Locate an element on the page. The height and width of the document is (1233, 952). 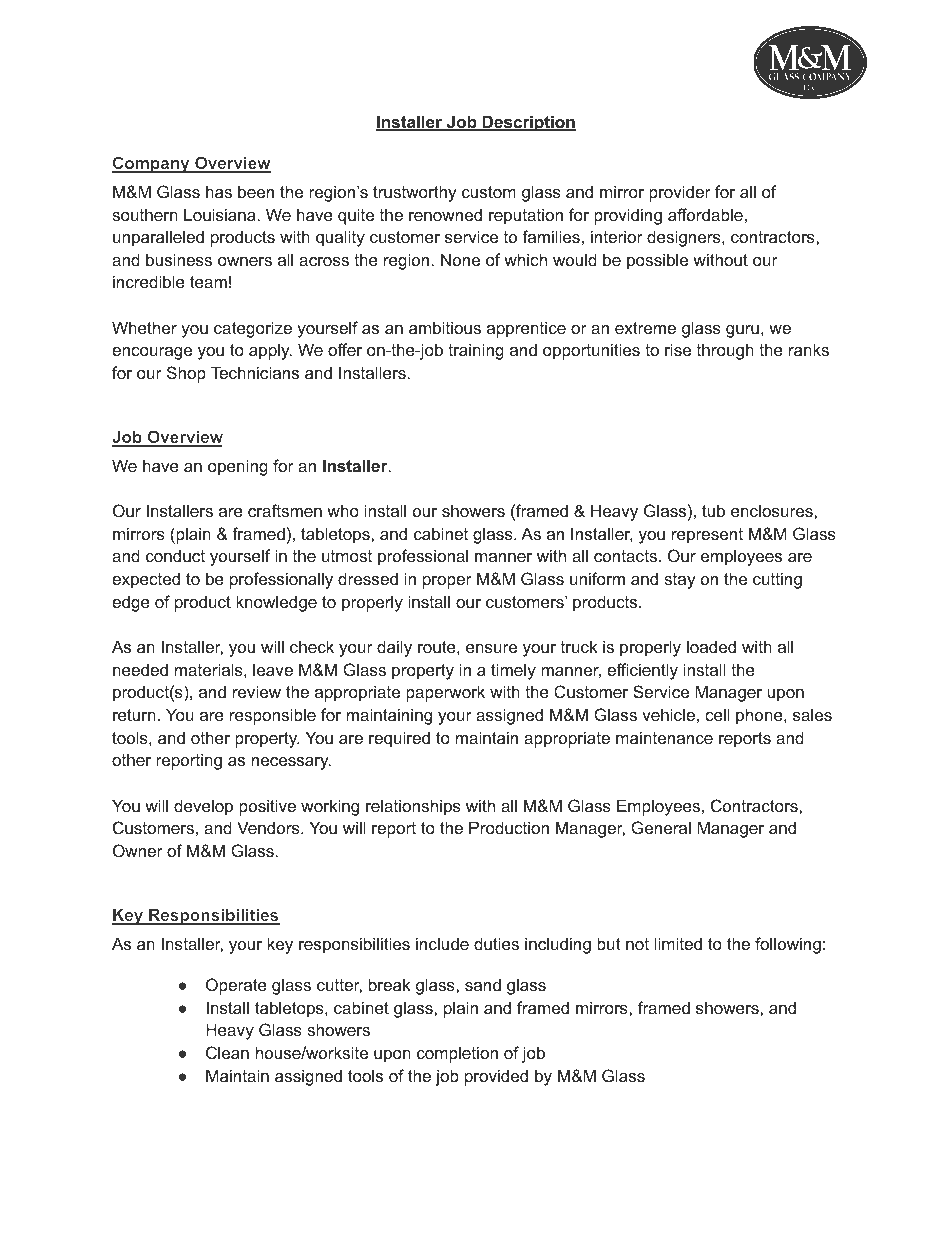
opening is located at coordinates (238, 467).
